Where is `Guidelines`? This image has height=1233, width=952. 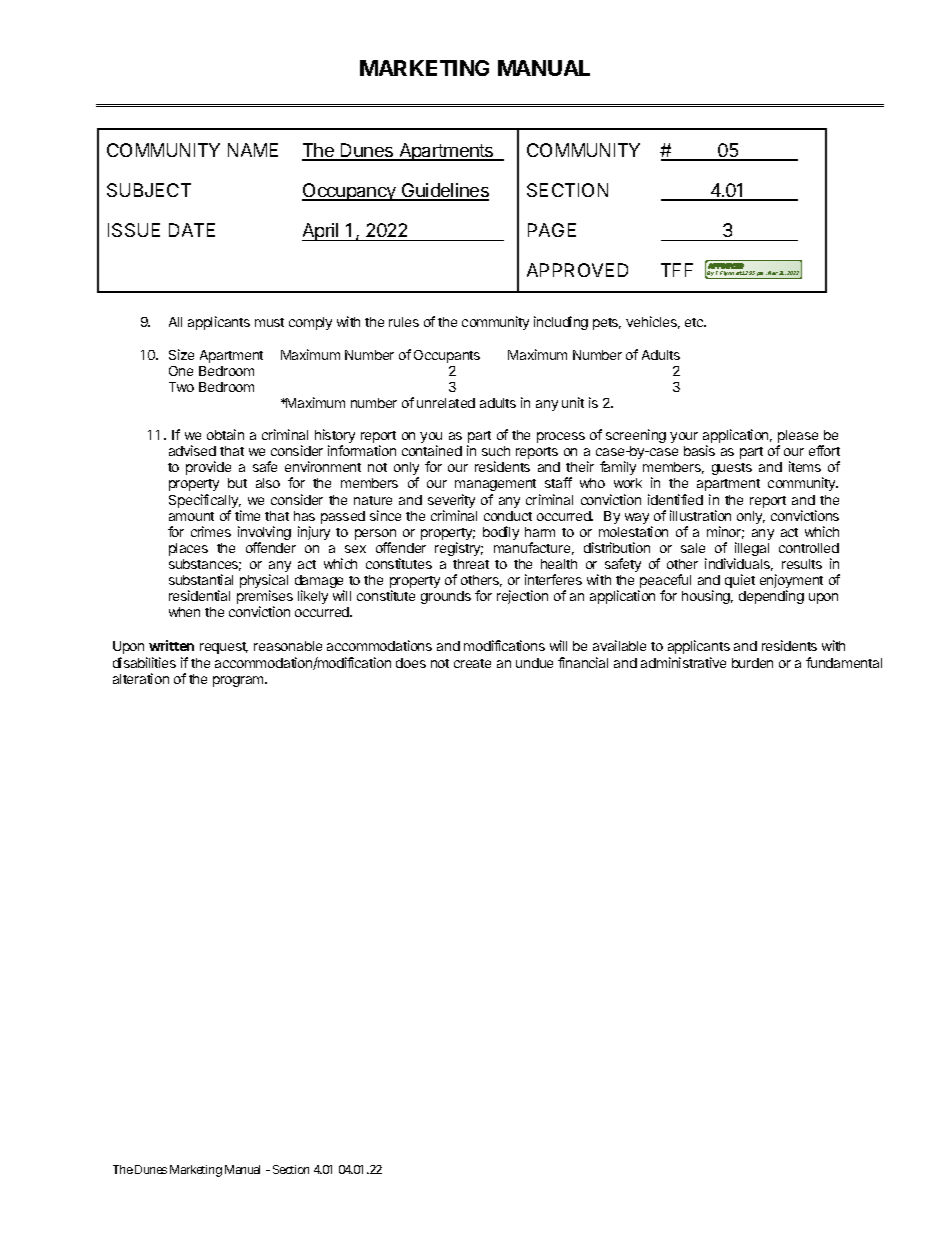 Guidelines is located at coordinates (444, 191).
